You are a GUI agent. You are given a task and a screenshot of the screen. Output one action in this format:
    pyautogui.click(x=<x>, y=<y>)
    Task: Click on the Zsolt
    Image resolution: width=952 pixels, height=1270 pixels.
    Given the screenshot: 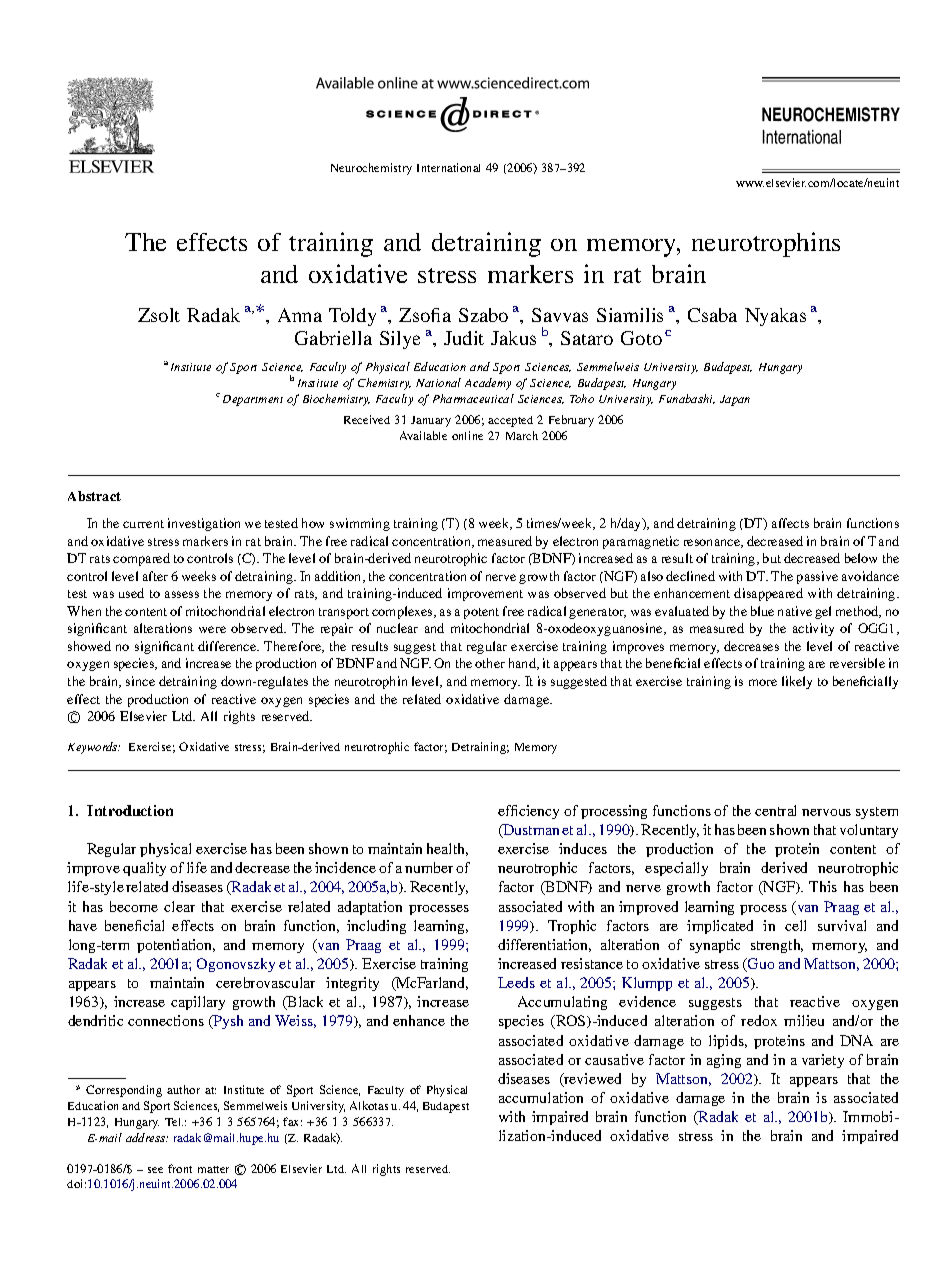 What is the action you would take?
    pyautogui.click(x=159, y=315)
